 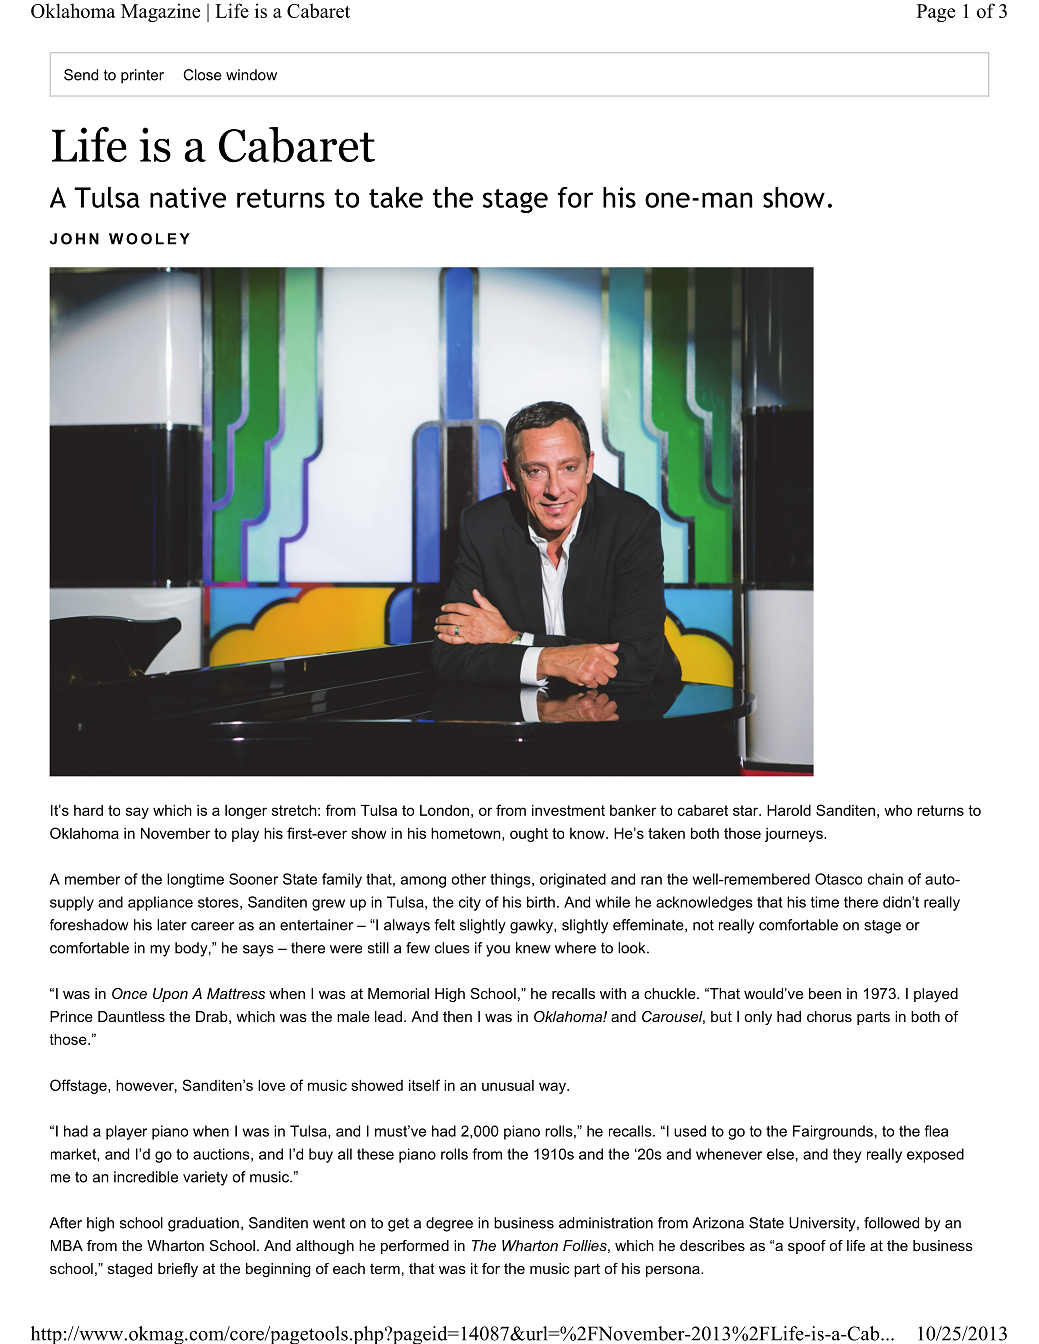 What do you see at coordinates (251, 75) in the screenshot?
I see `window` at bounding box center [251, 75].
